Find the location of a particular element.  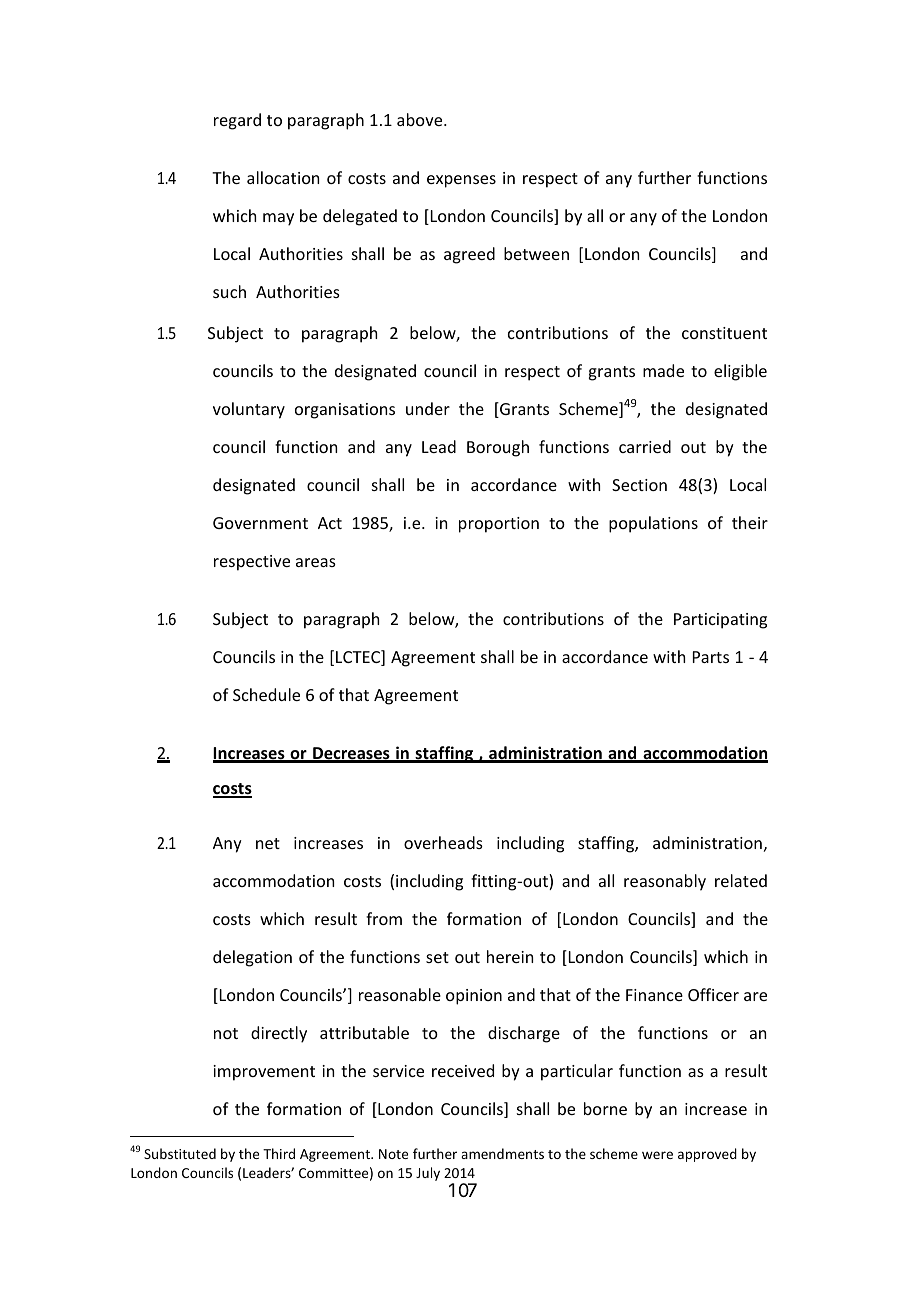

regard is located at coordinates (237, 121).
